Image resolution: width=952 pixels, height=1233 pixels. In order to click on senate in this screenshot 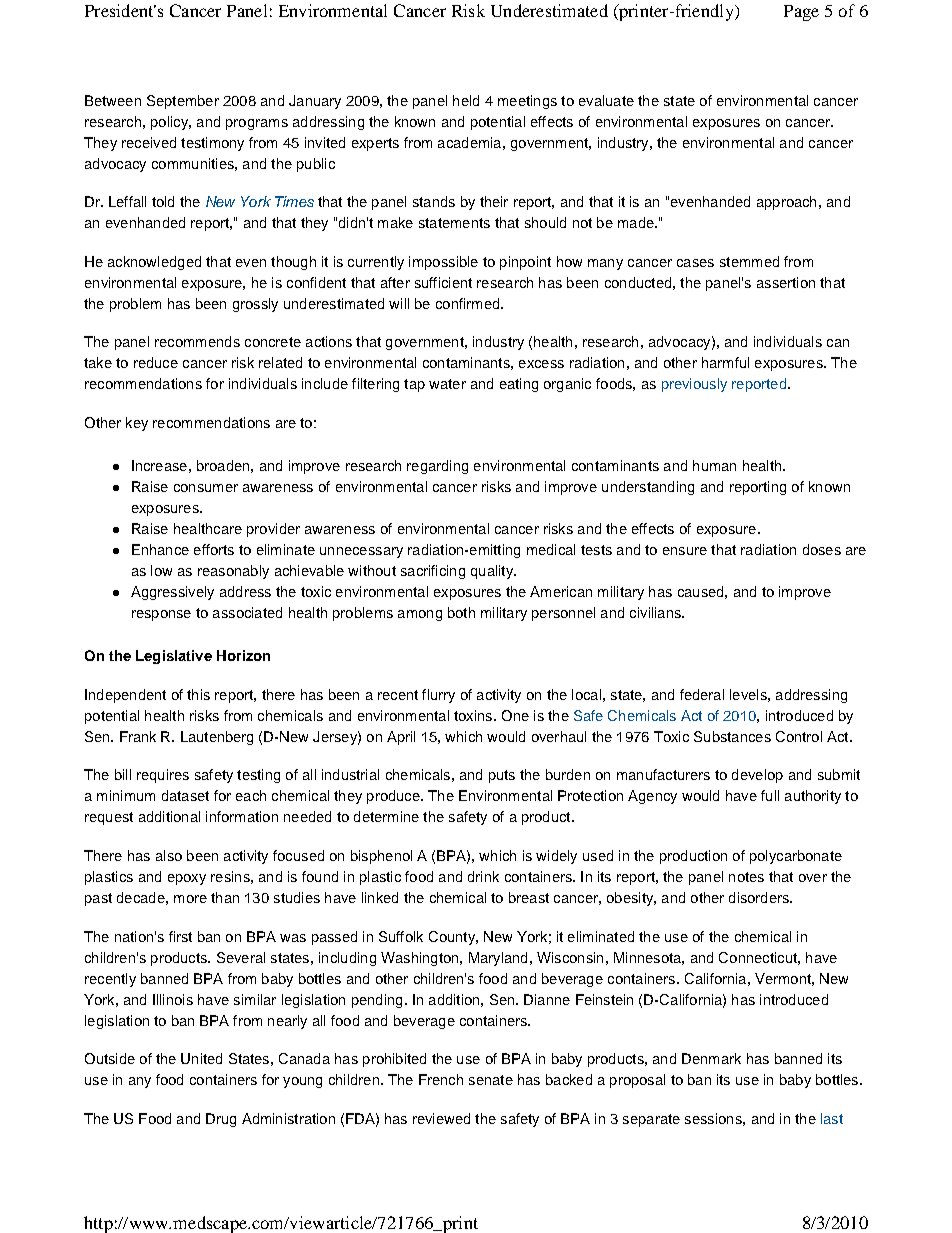, I will do `click(491, 1080)`.
